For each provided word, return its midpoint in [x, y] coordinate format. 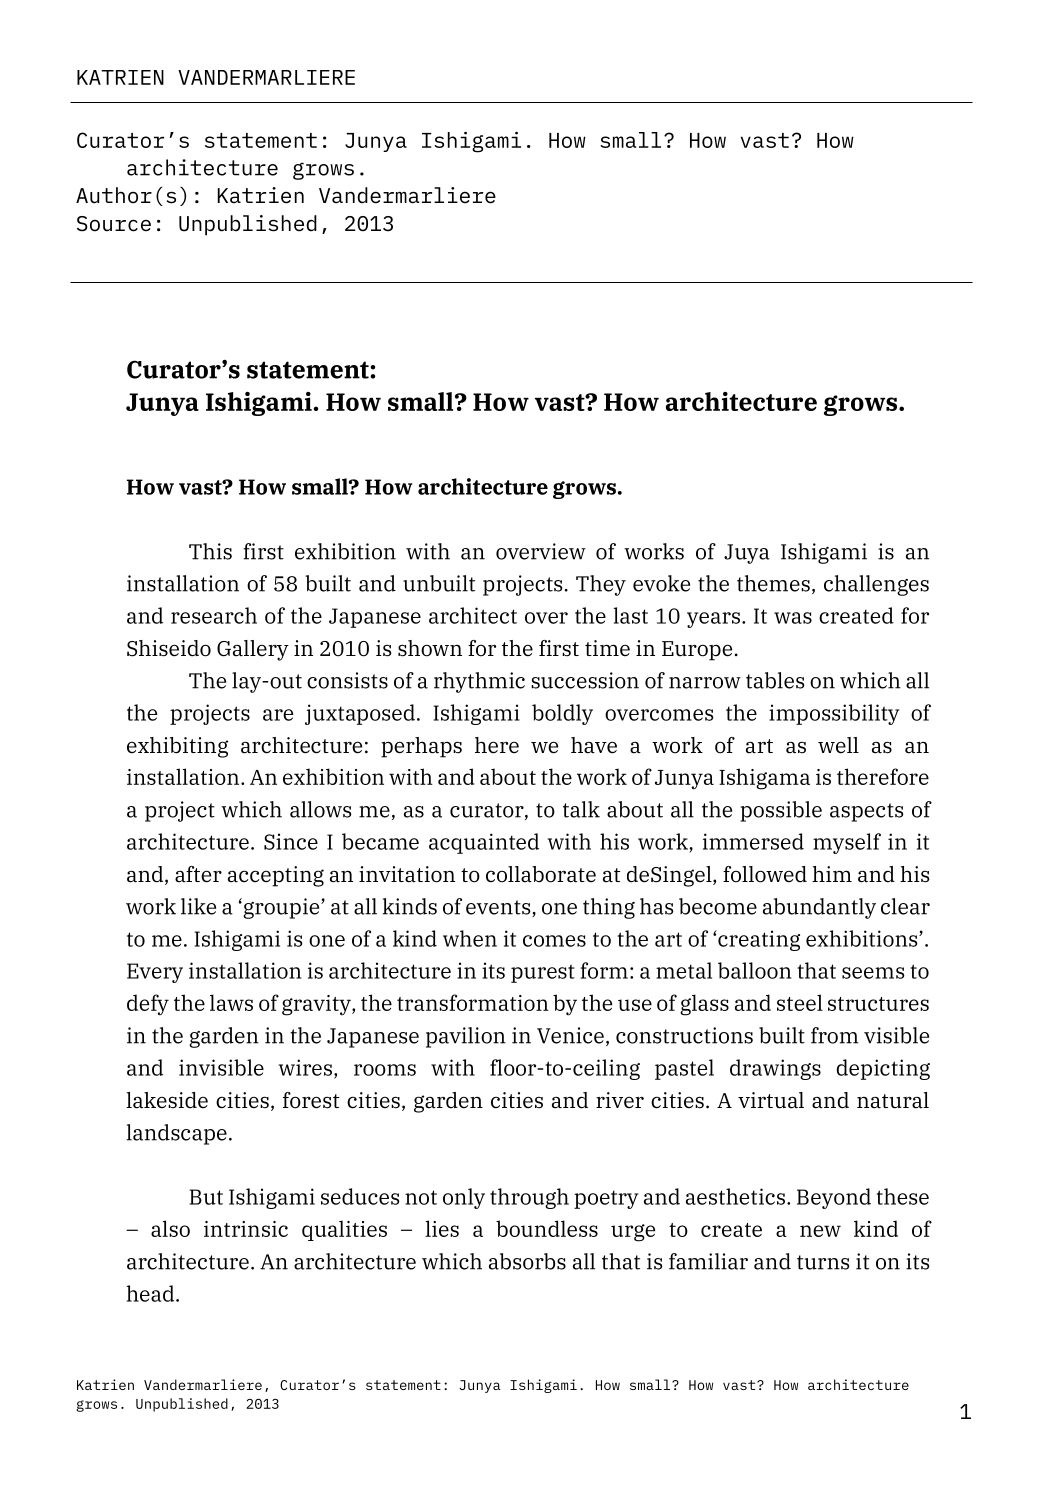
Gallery [253, 650]
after [198, 874]
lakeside [167, 1100]
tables [775, 680]
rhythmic [479, 682]
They [601, 585]
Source [114, 224]
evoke [661, 583]
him [832, 874]
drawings [775, 1069]
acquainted [484, 843]
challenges [876, 585]
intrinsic [246, 1229]
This [210, 551]
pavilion [466, 1037]
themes [773, 583]
